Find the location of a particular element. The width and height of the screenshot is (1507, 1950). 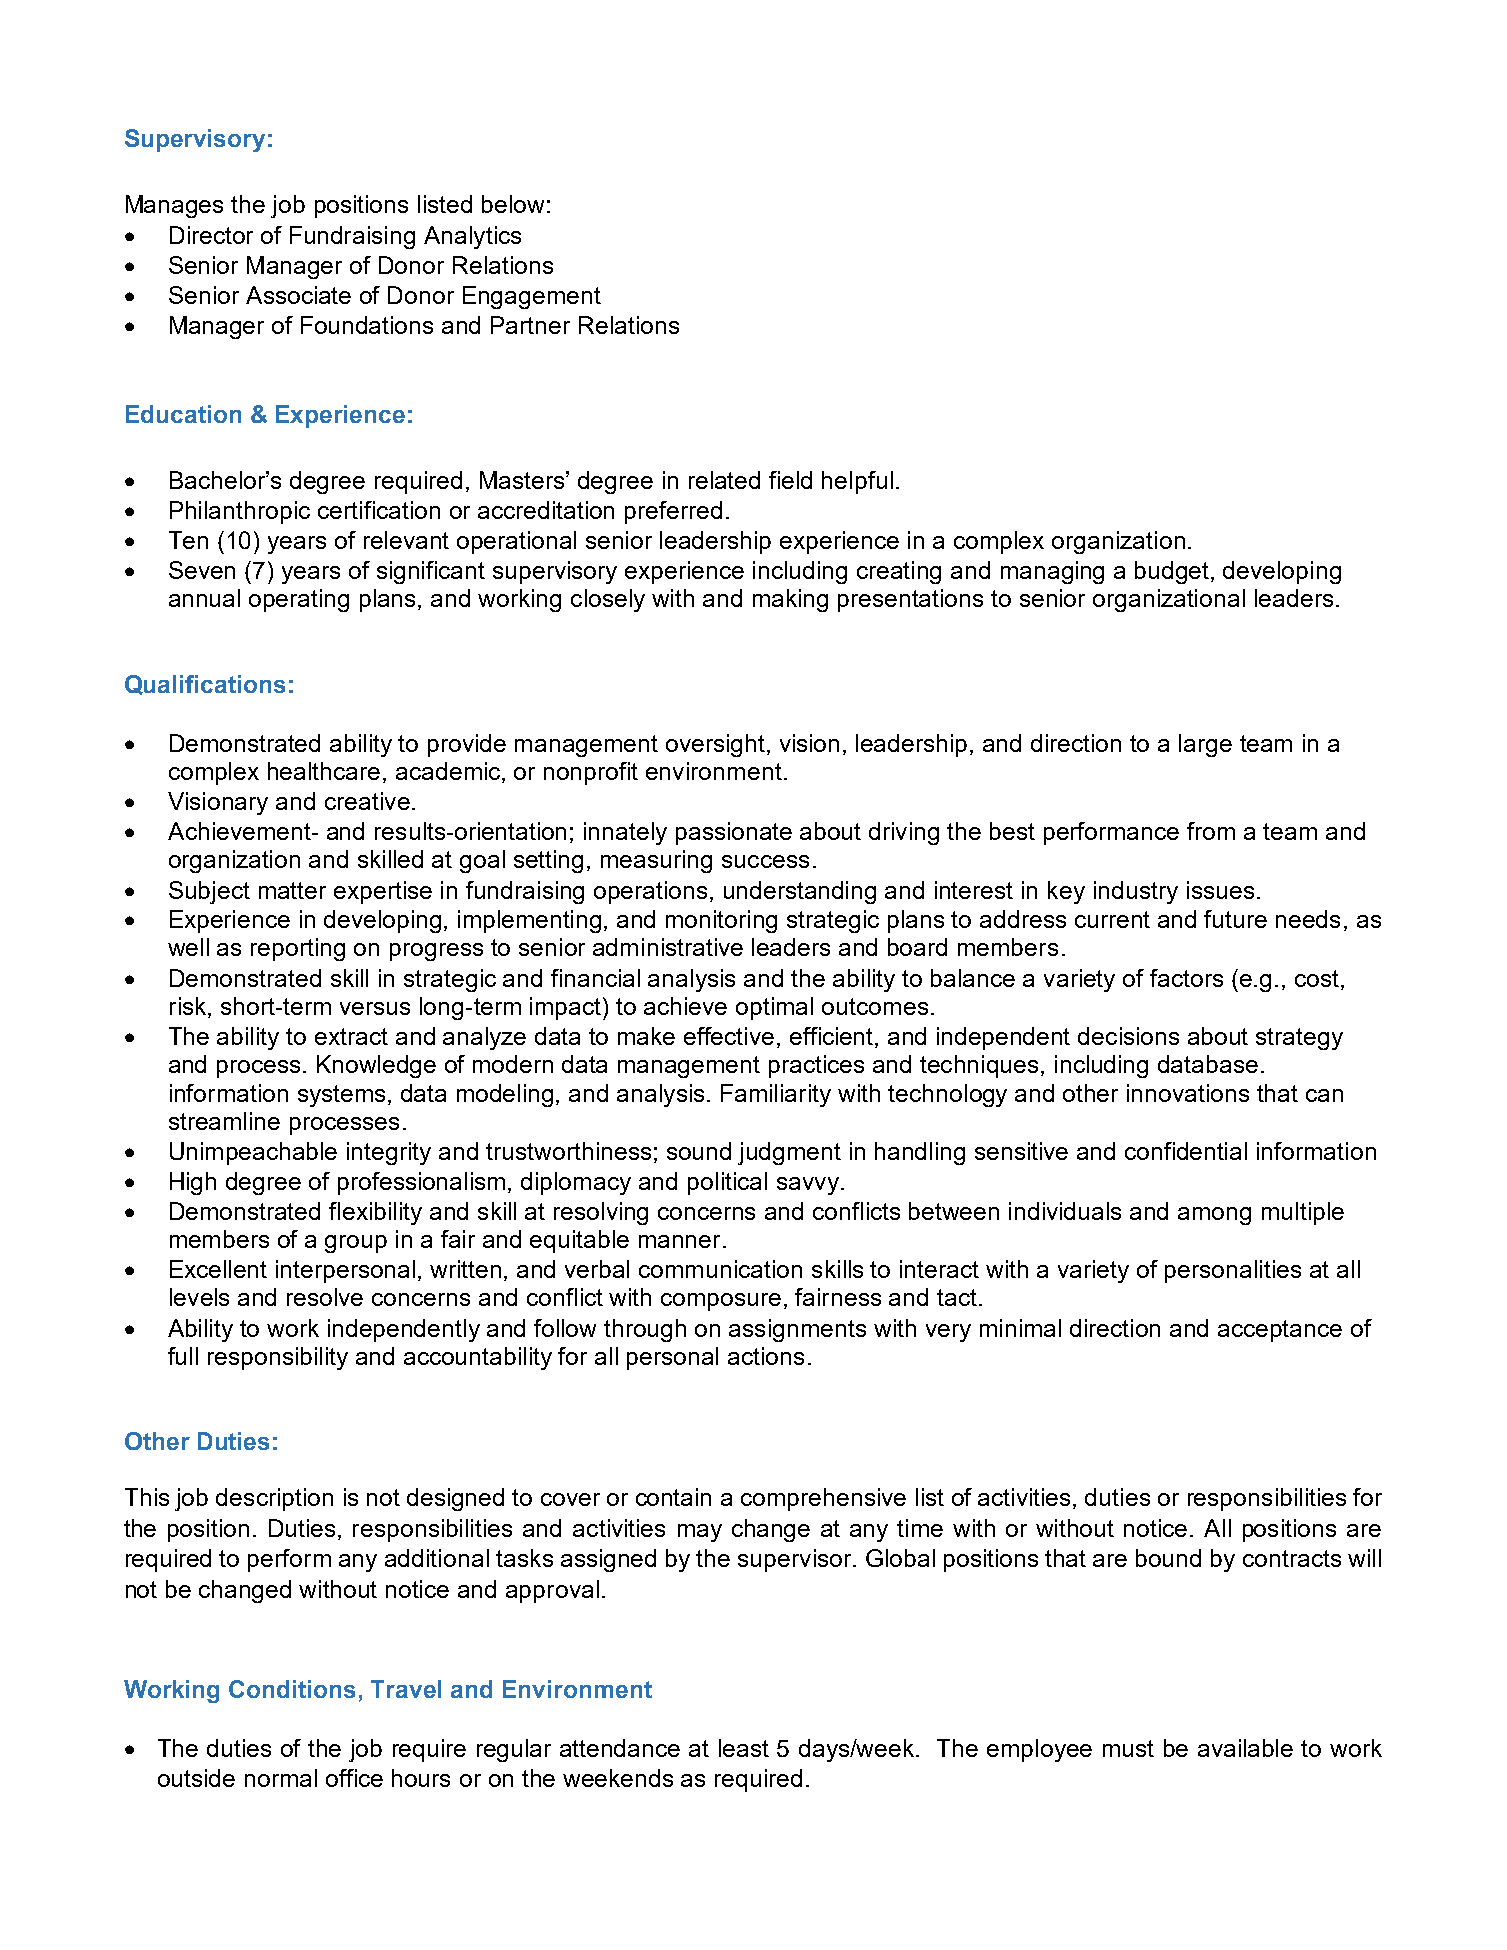

Conditions is located at coordinates (292, 1689).
